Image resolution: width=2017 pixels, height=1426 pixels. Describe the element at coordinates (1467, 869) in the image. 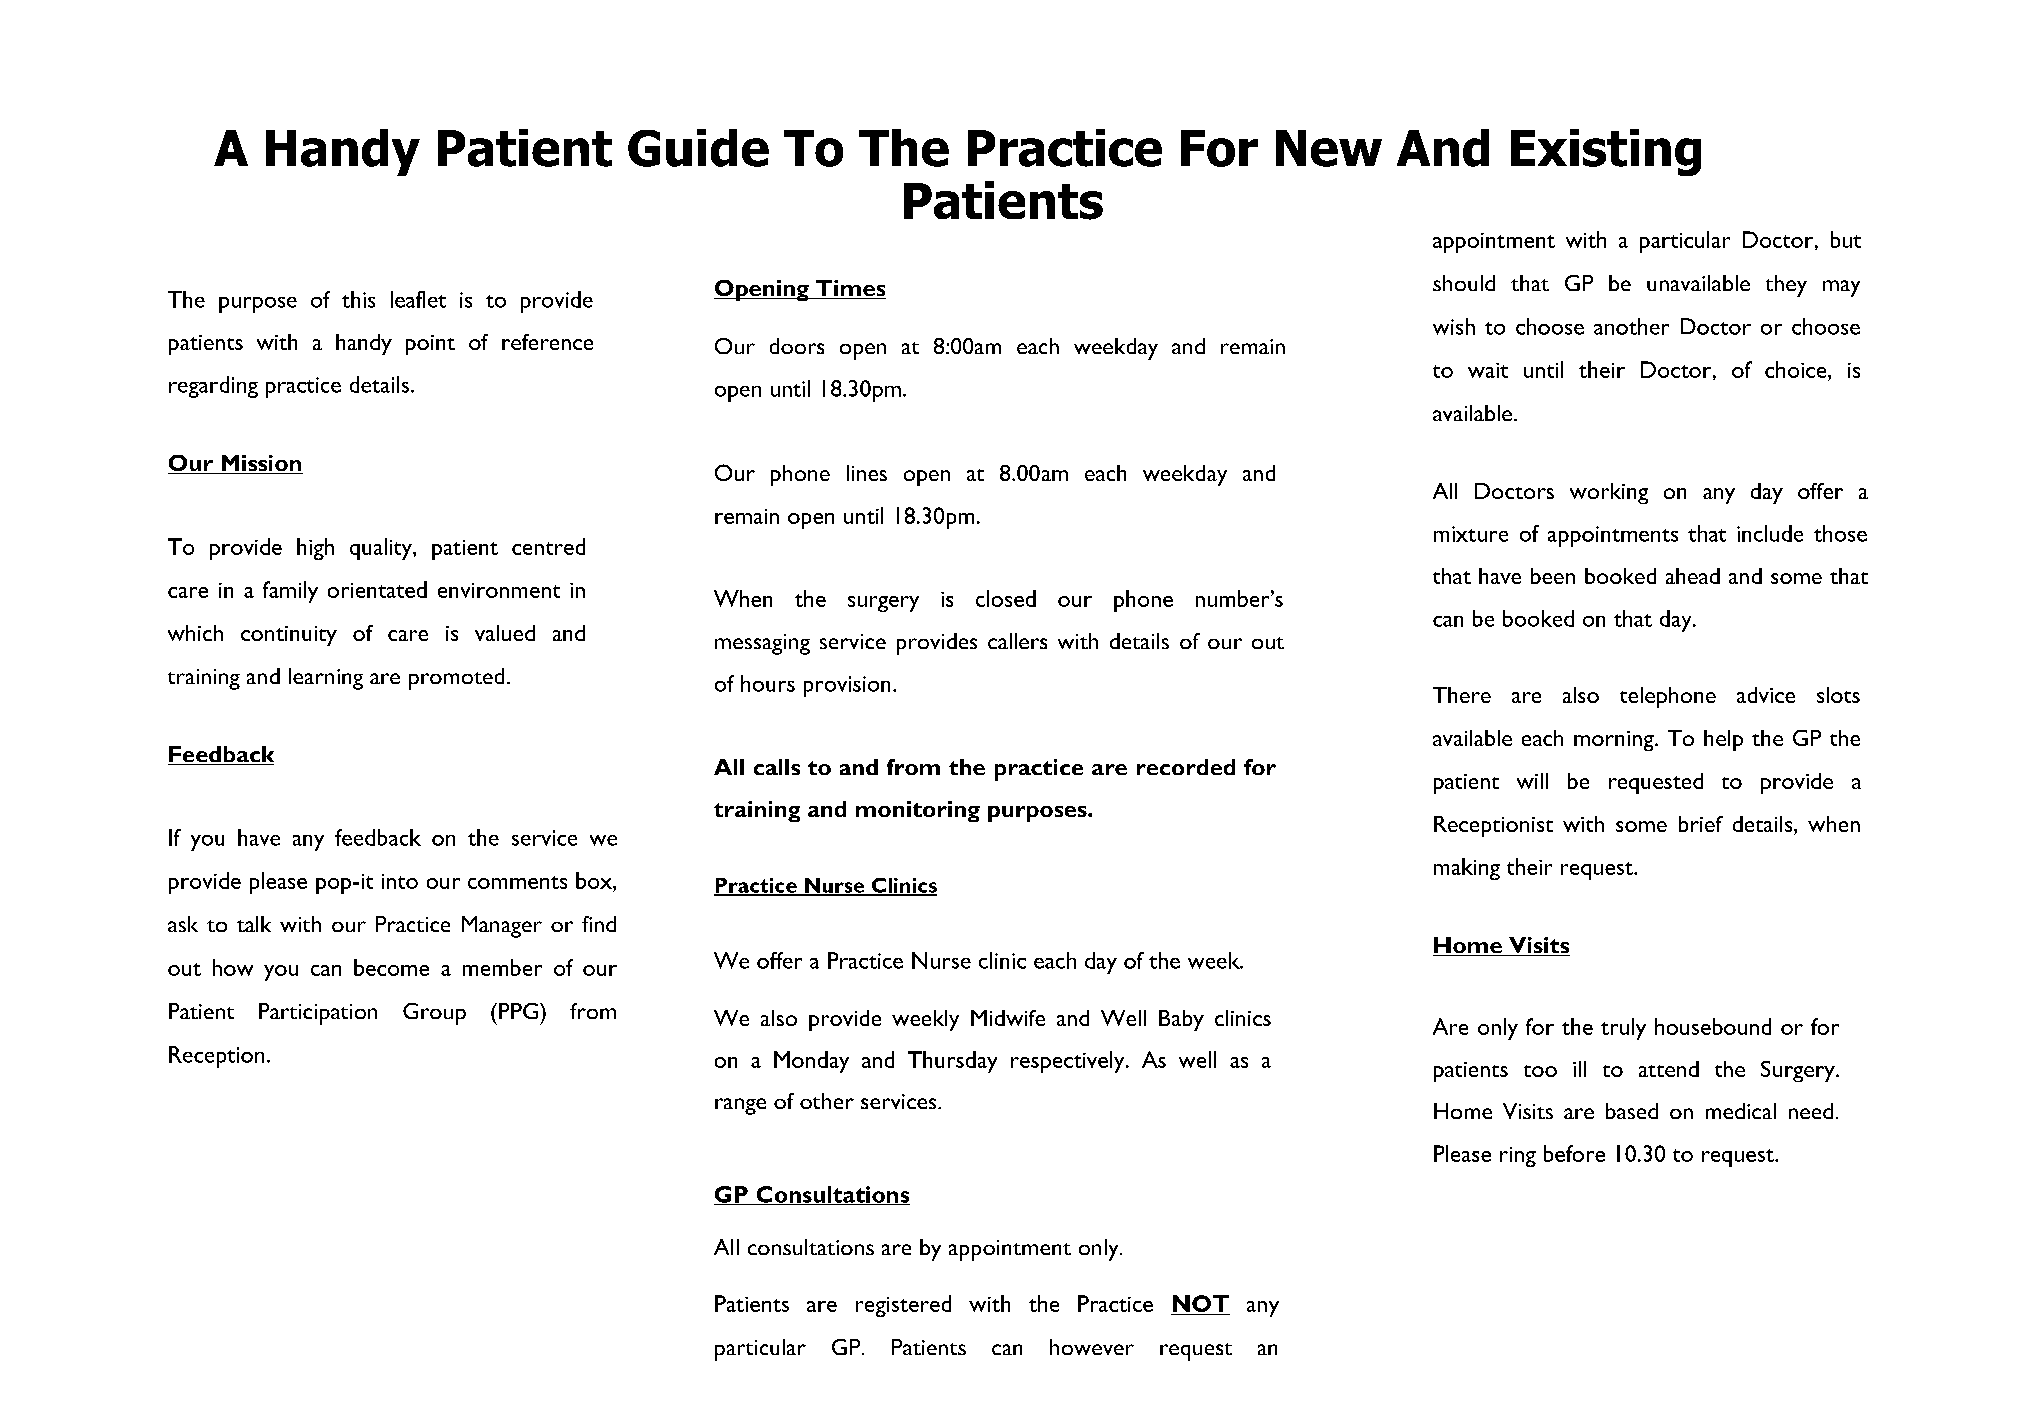

I see `making` at that location.
